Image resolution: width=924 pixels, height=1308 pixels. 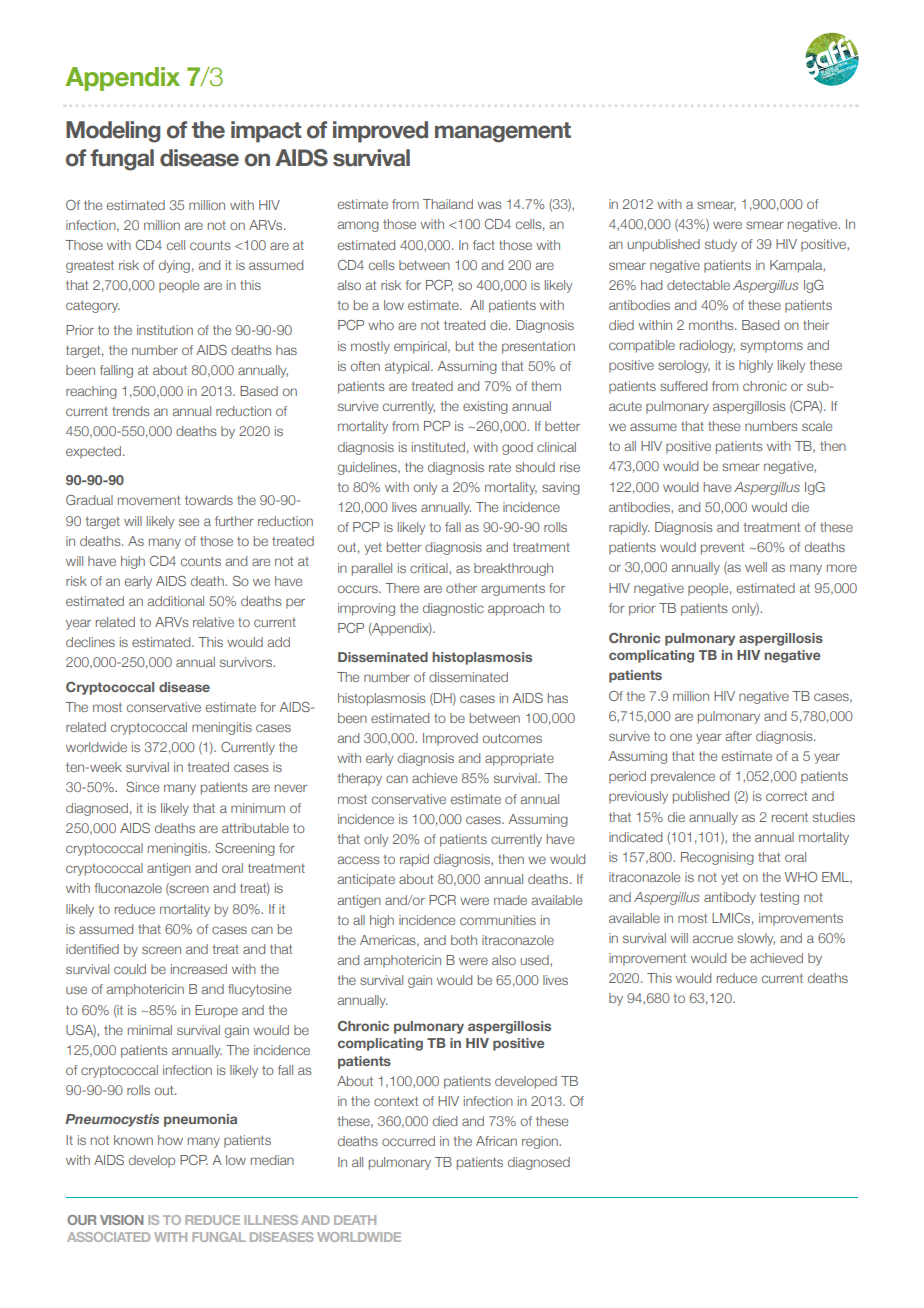 I want to click on study, so click(x=721, y=245).
